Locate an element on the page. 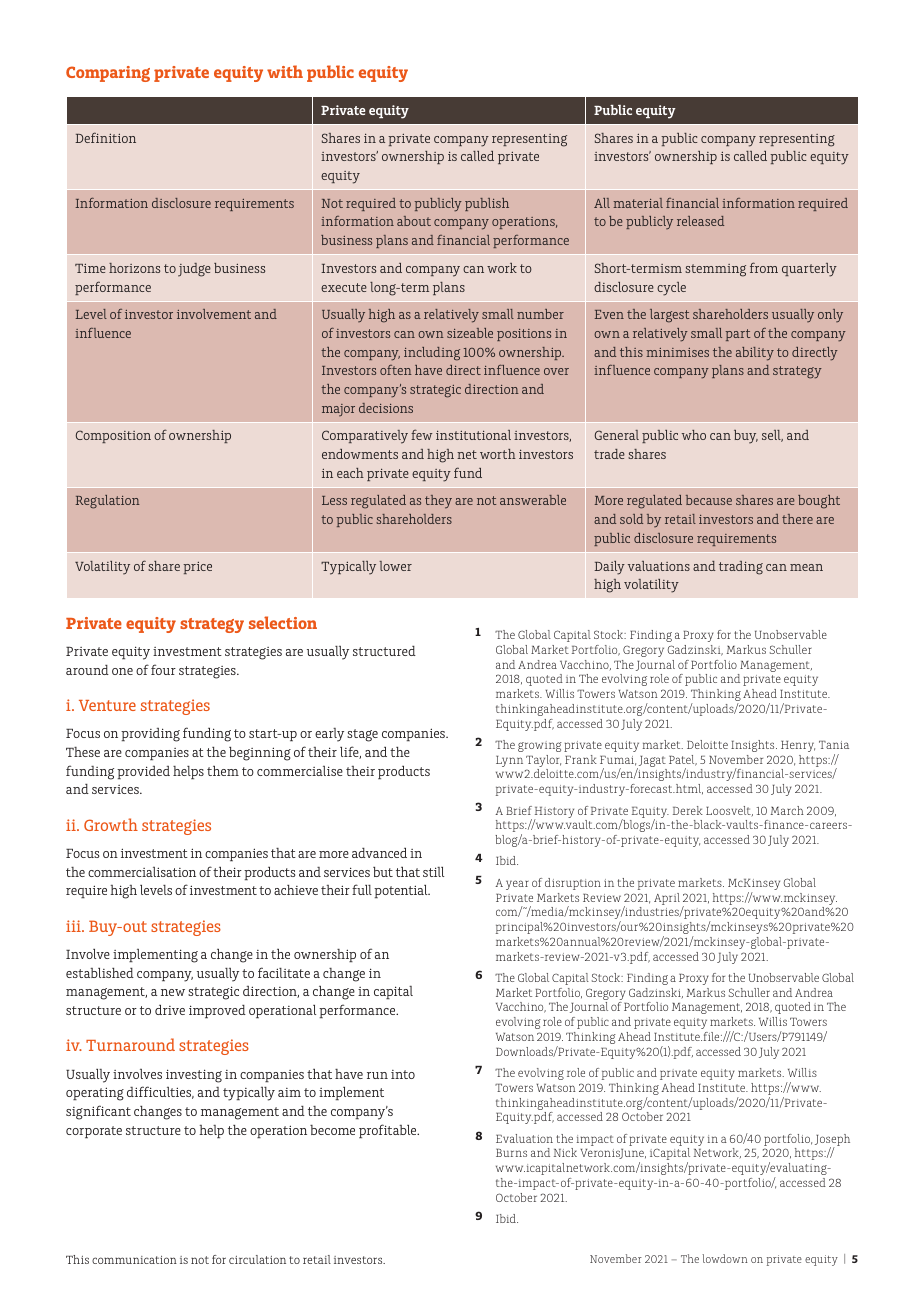  communication is located at coordinates (134, 1260).
